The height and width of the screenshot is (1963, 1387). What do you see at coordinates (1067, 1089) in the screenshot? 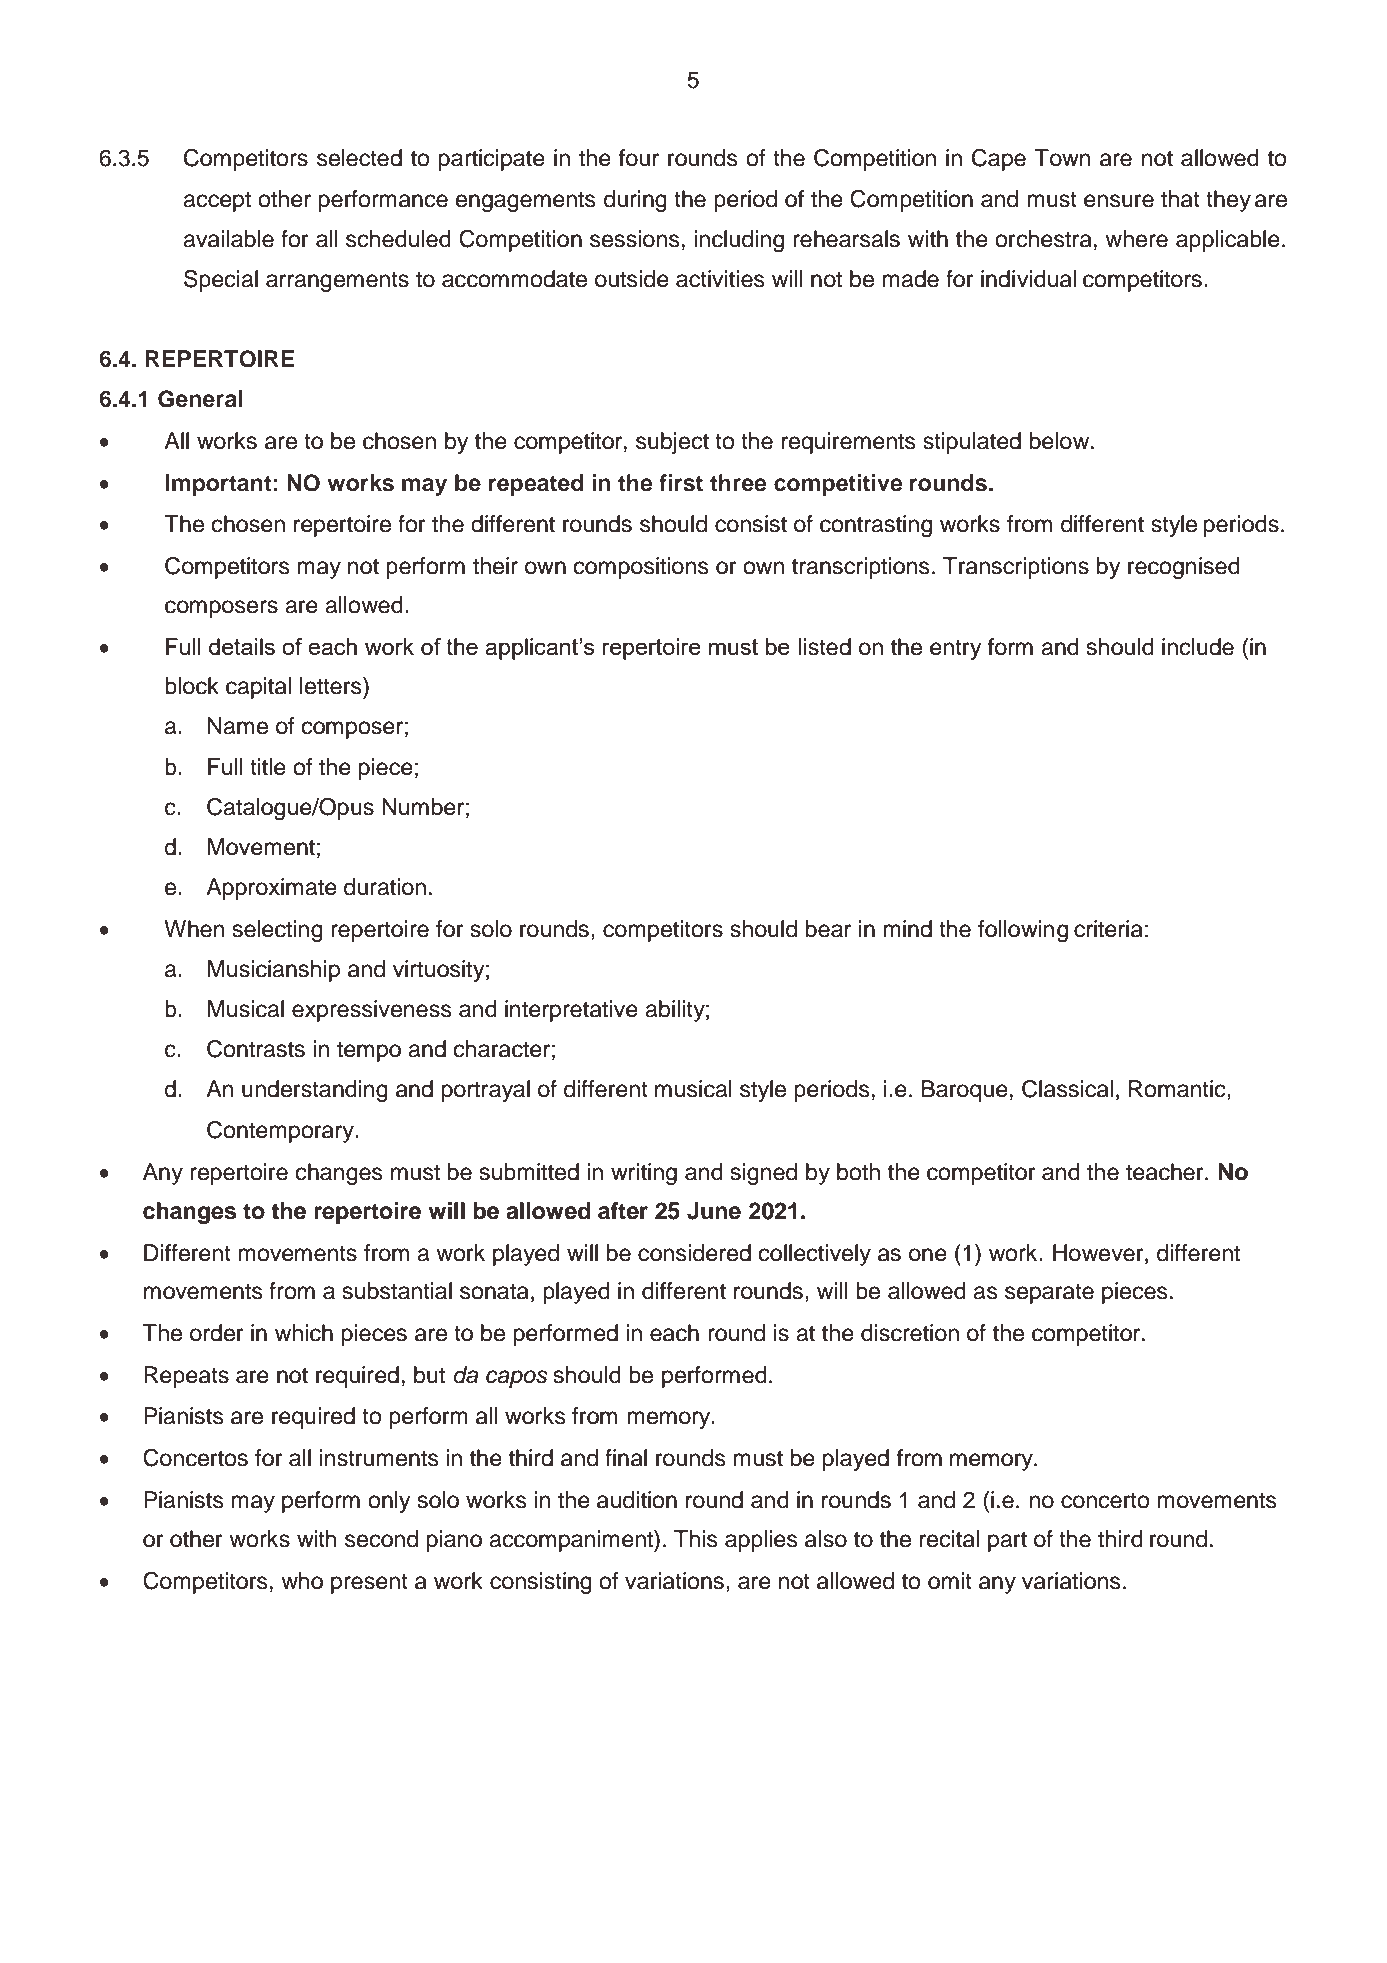
I see `Classical` at bounding box center [1067, 1089].
